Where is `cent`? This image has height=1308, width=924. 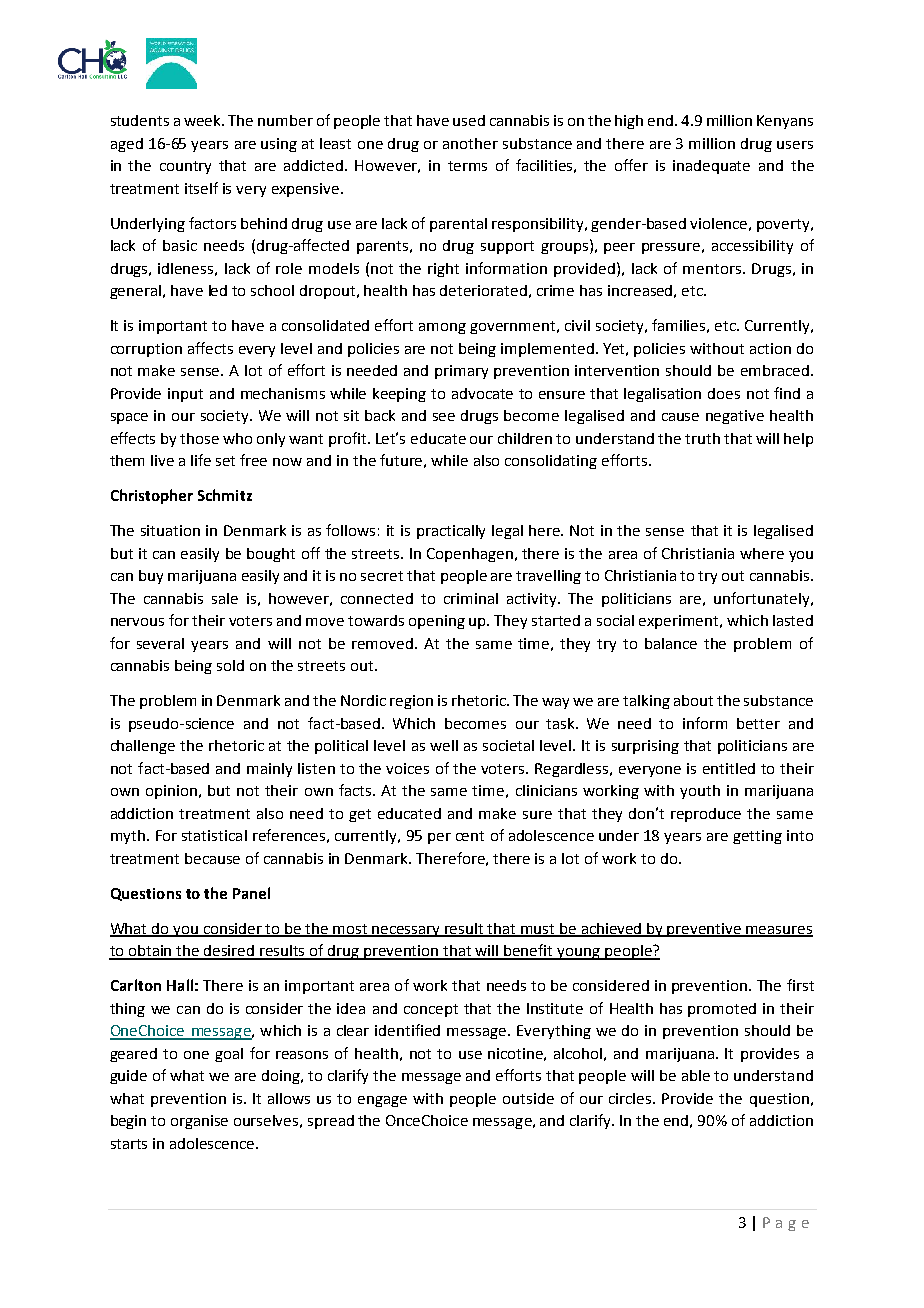 cent is located at coordinates (470, 836).
